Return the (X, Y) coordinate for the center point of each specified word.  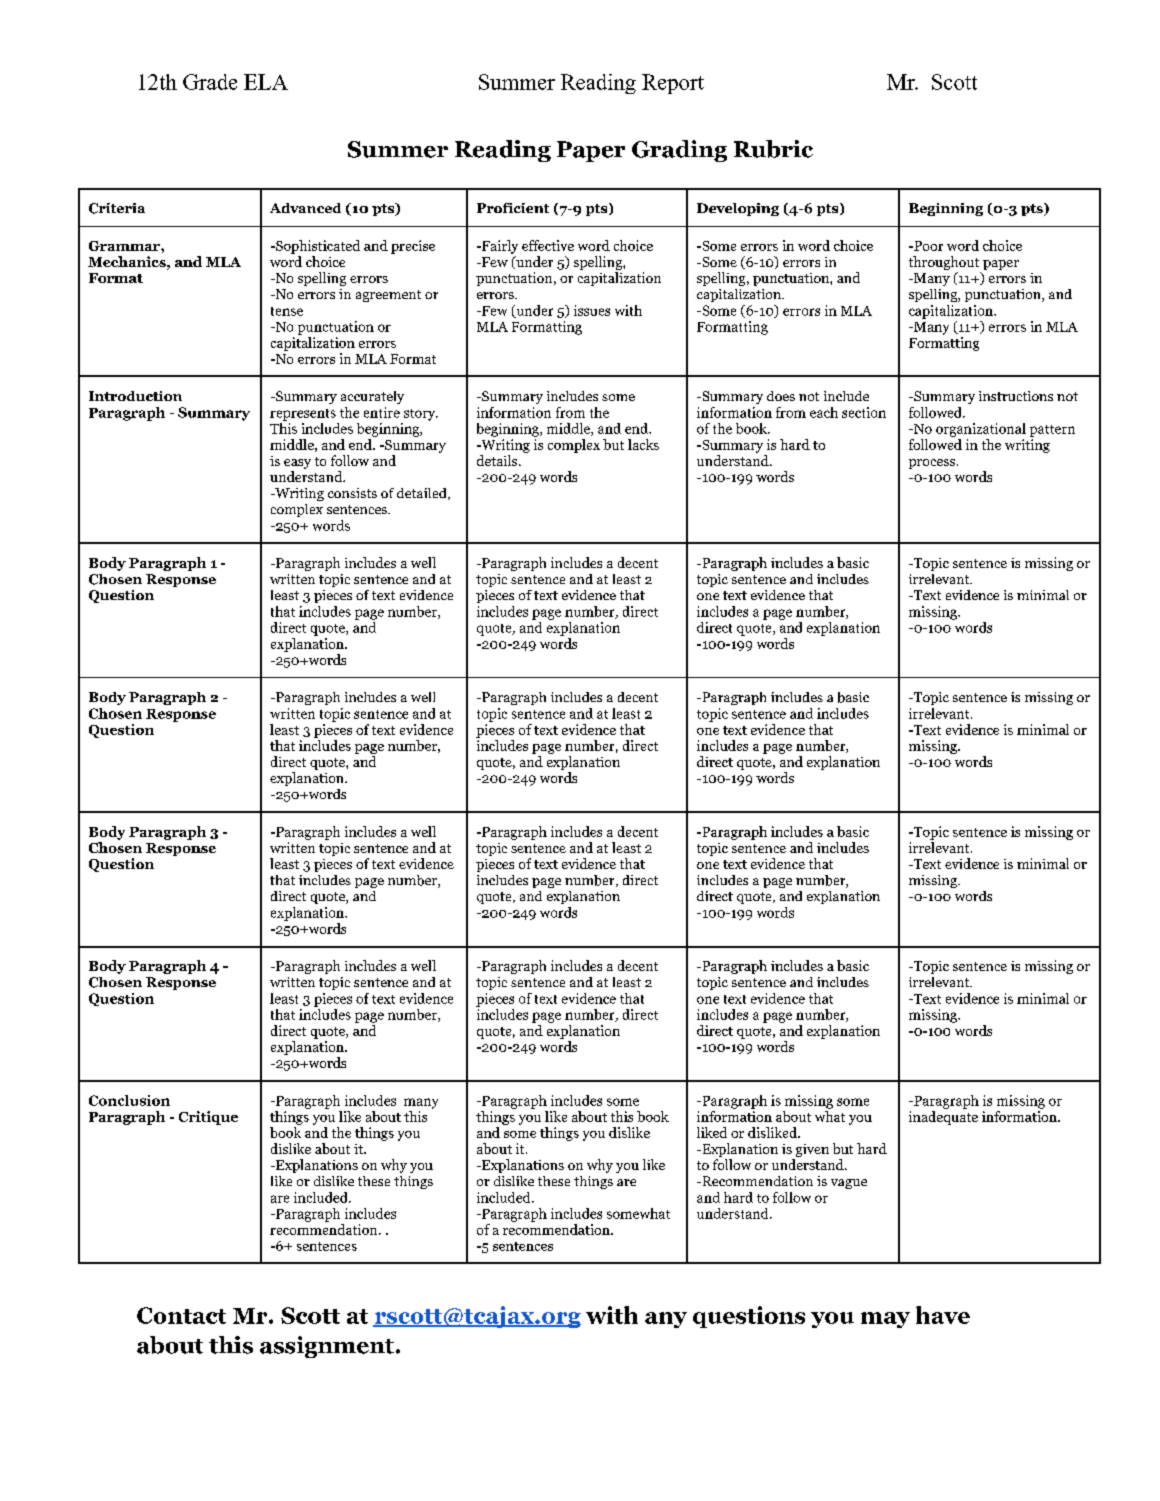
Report (673, 84)
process (933, 464)
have (943, 1315)
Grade (210, 82)
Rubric (773, 149)
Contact (181, 1315)
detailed (423, 494)
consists (352, 493)
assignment (327, 1347)
